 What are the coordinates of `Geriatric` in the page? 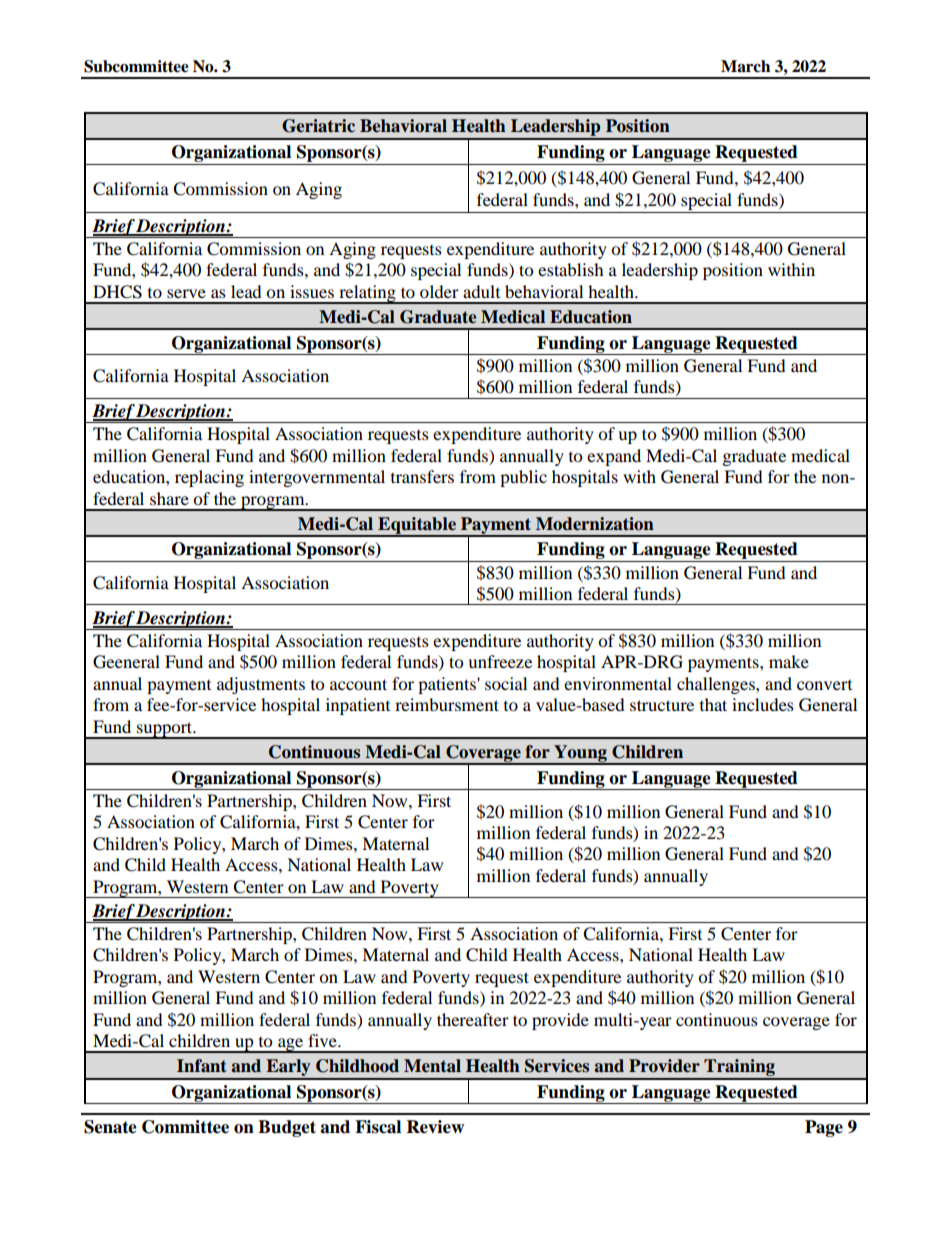 It's located at (318, 126).
